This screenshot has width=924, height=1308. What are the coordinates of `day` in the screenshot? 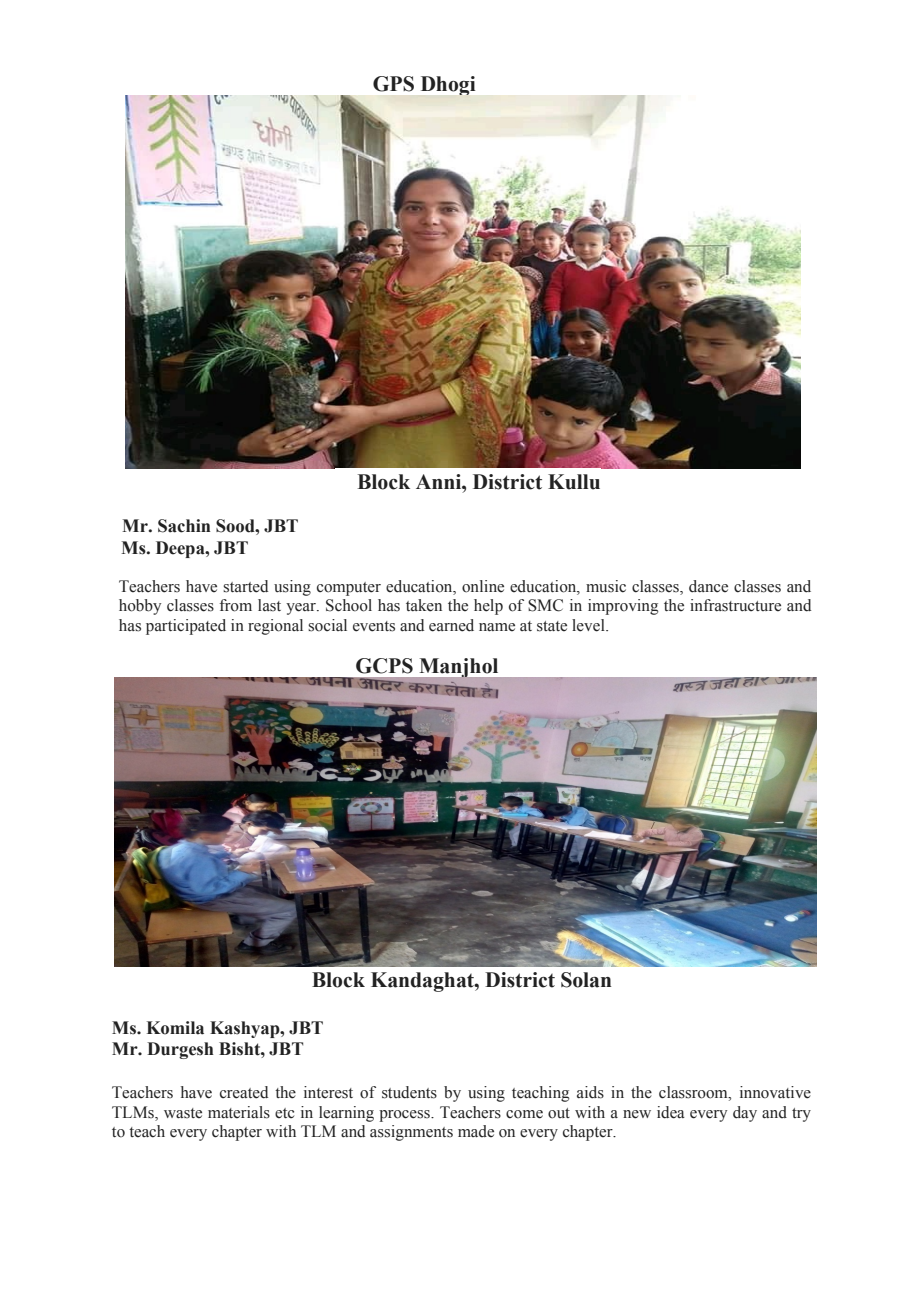 It's located at (745, 1114).
